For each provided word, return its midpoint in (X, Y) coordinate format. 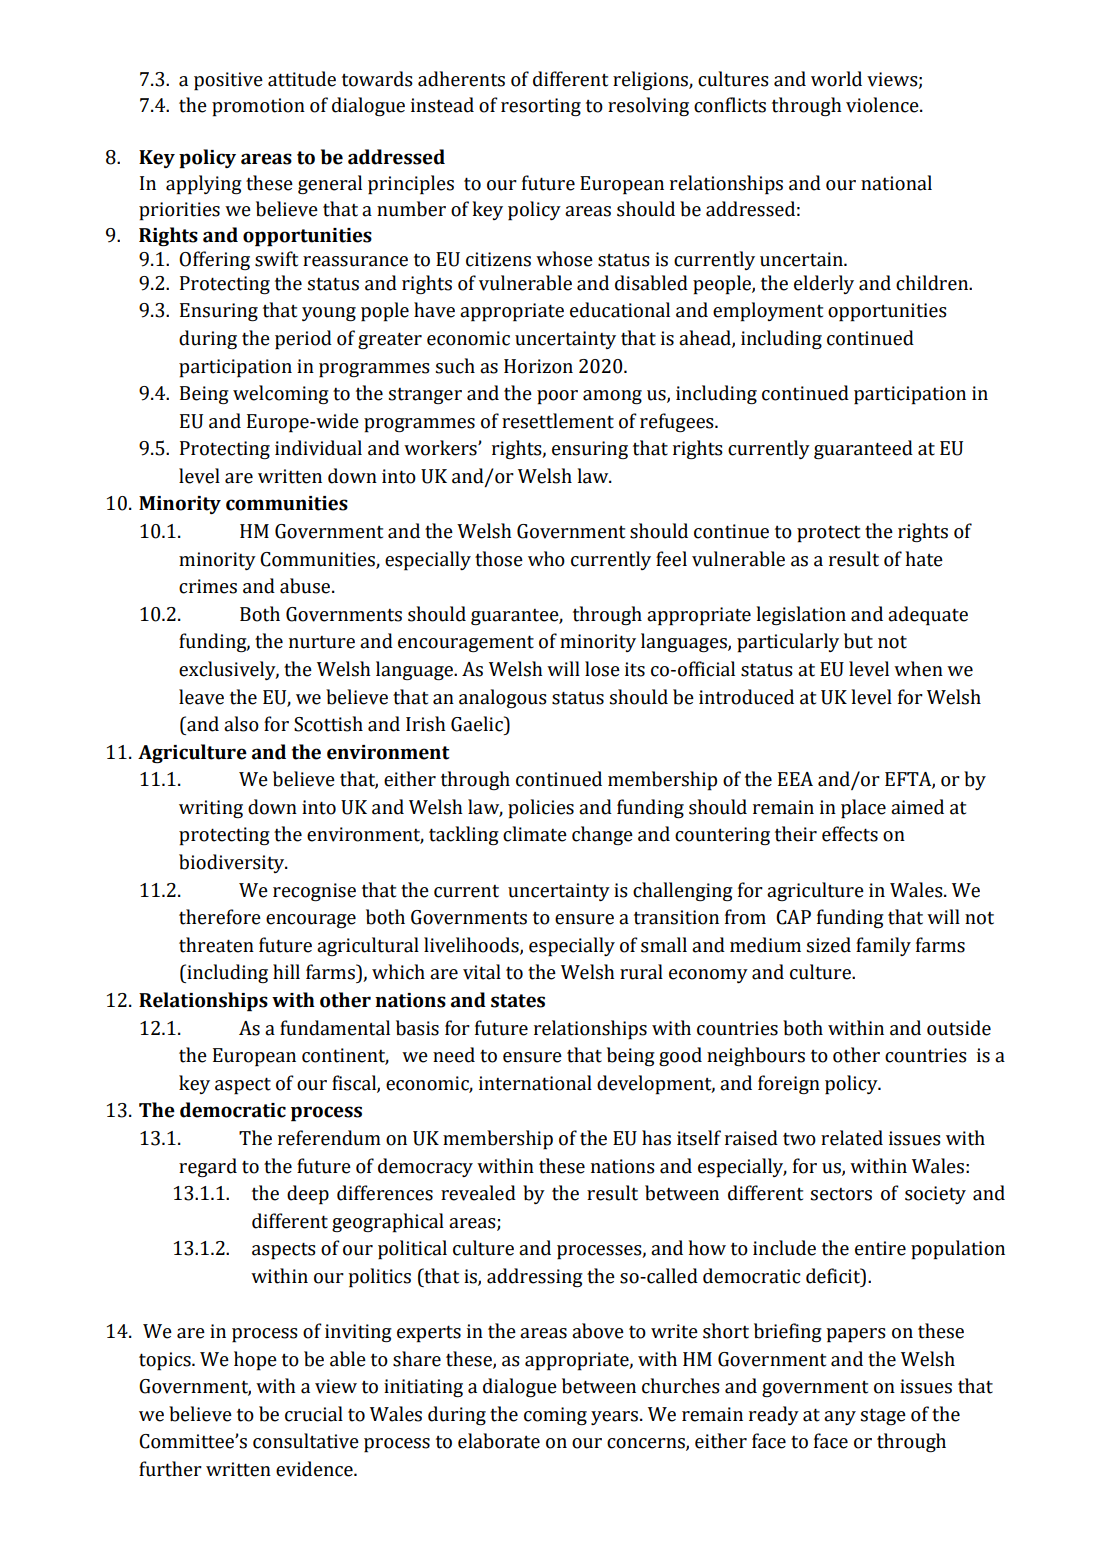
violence (883, 105)
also (241, 724)
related (852, 1138)
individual (318, 448)
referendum (329, 1138)
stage (883, 1417)
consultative (306, 1441)
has (656, 1138)
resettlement (558, 421)
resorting (541, 107)
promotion (258, 107)
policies (541, 809)
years (616, 1418)
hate (924, 559)
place (863, 809)
